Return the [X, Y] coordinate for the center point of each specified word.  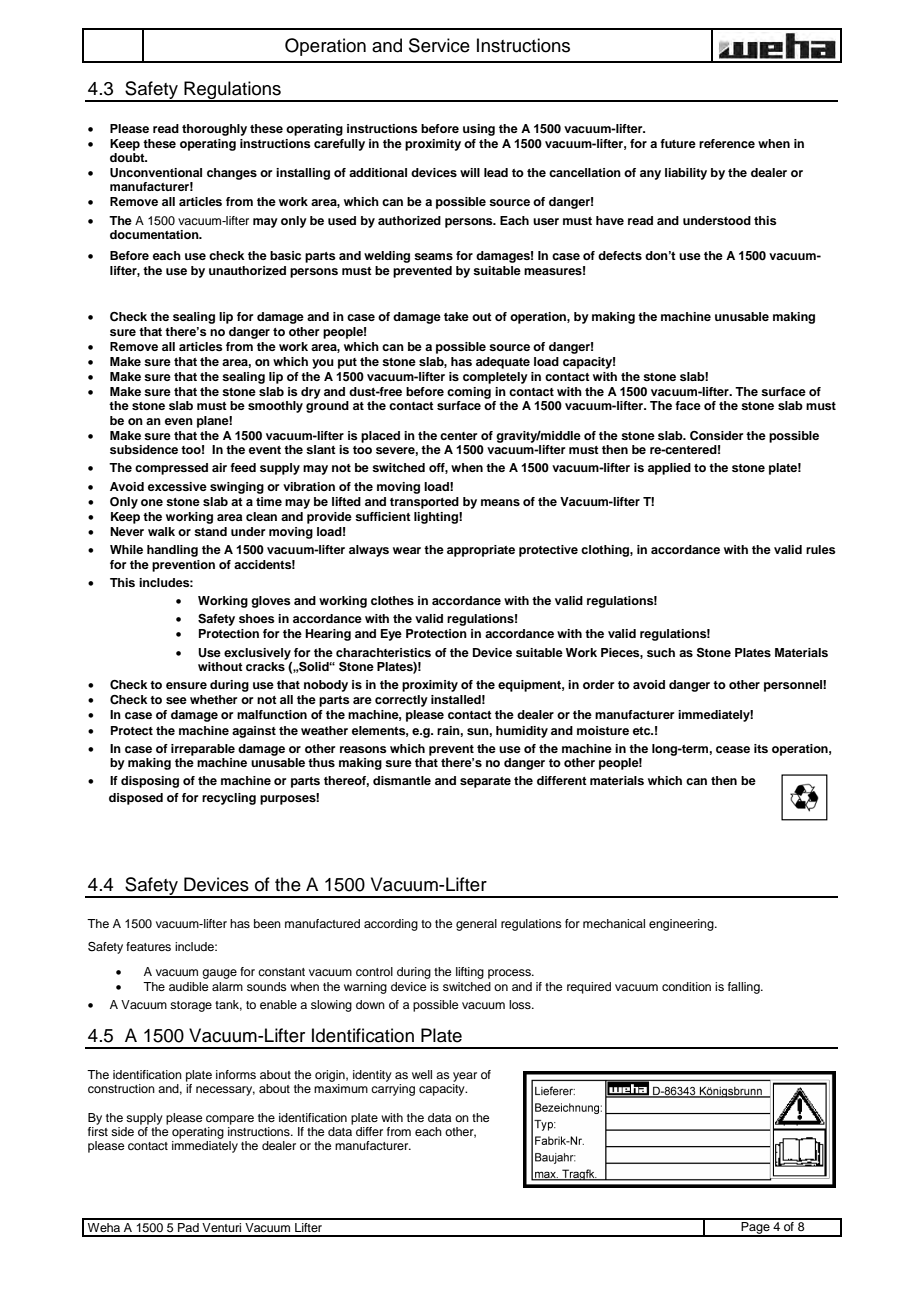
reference [727, 143]
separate [485, 782]
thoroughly [214, 130]
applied [669, 469]
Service [439, 45]
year [465, 1077]
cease [733, 749]
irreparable [203, 750]
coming [469, 393]
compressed [171, 469]
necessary [225, 1091]
